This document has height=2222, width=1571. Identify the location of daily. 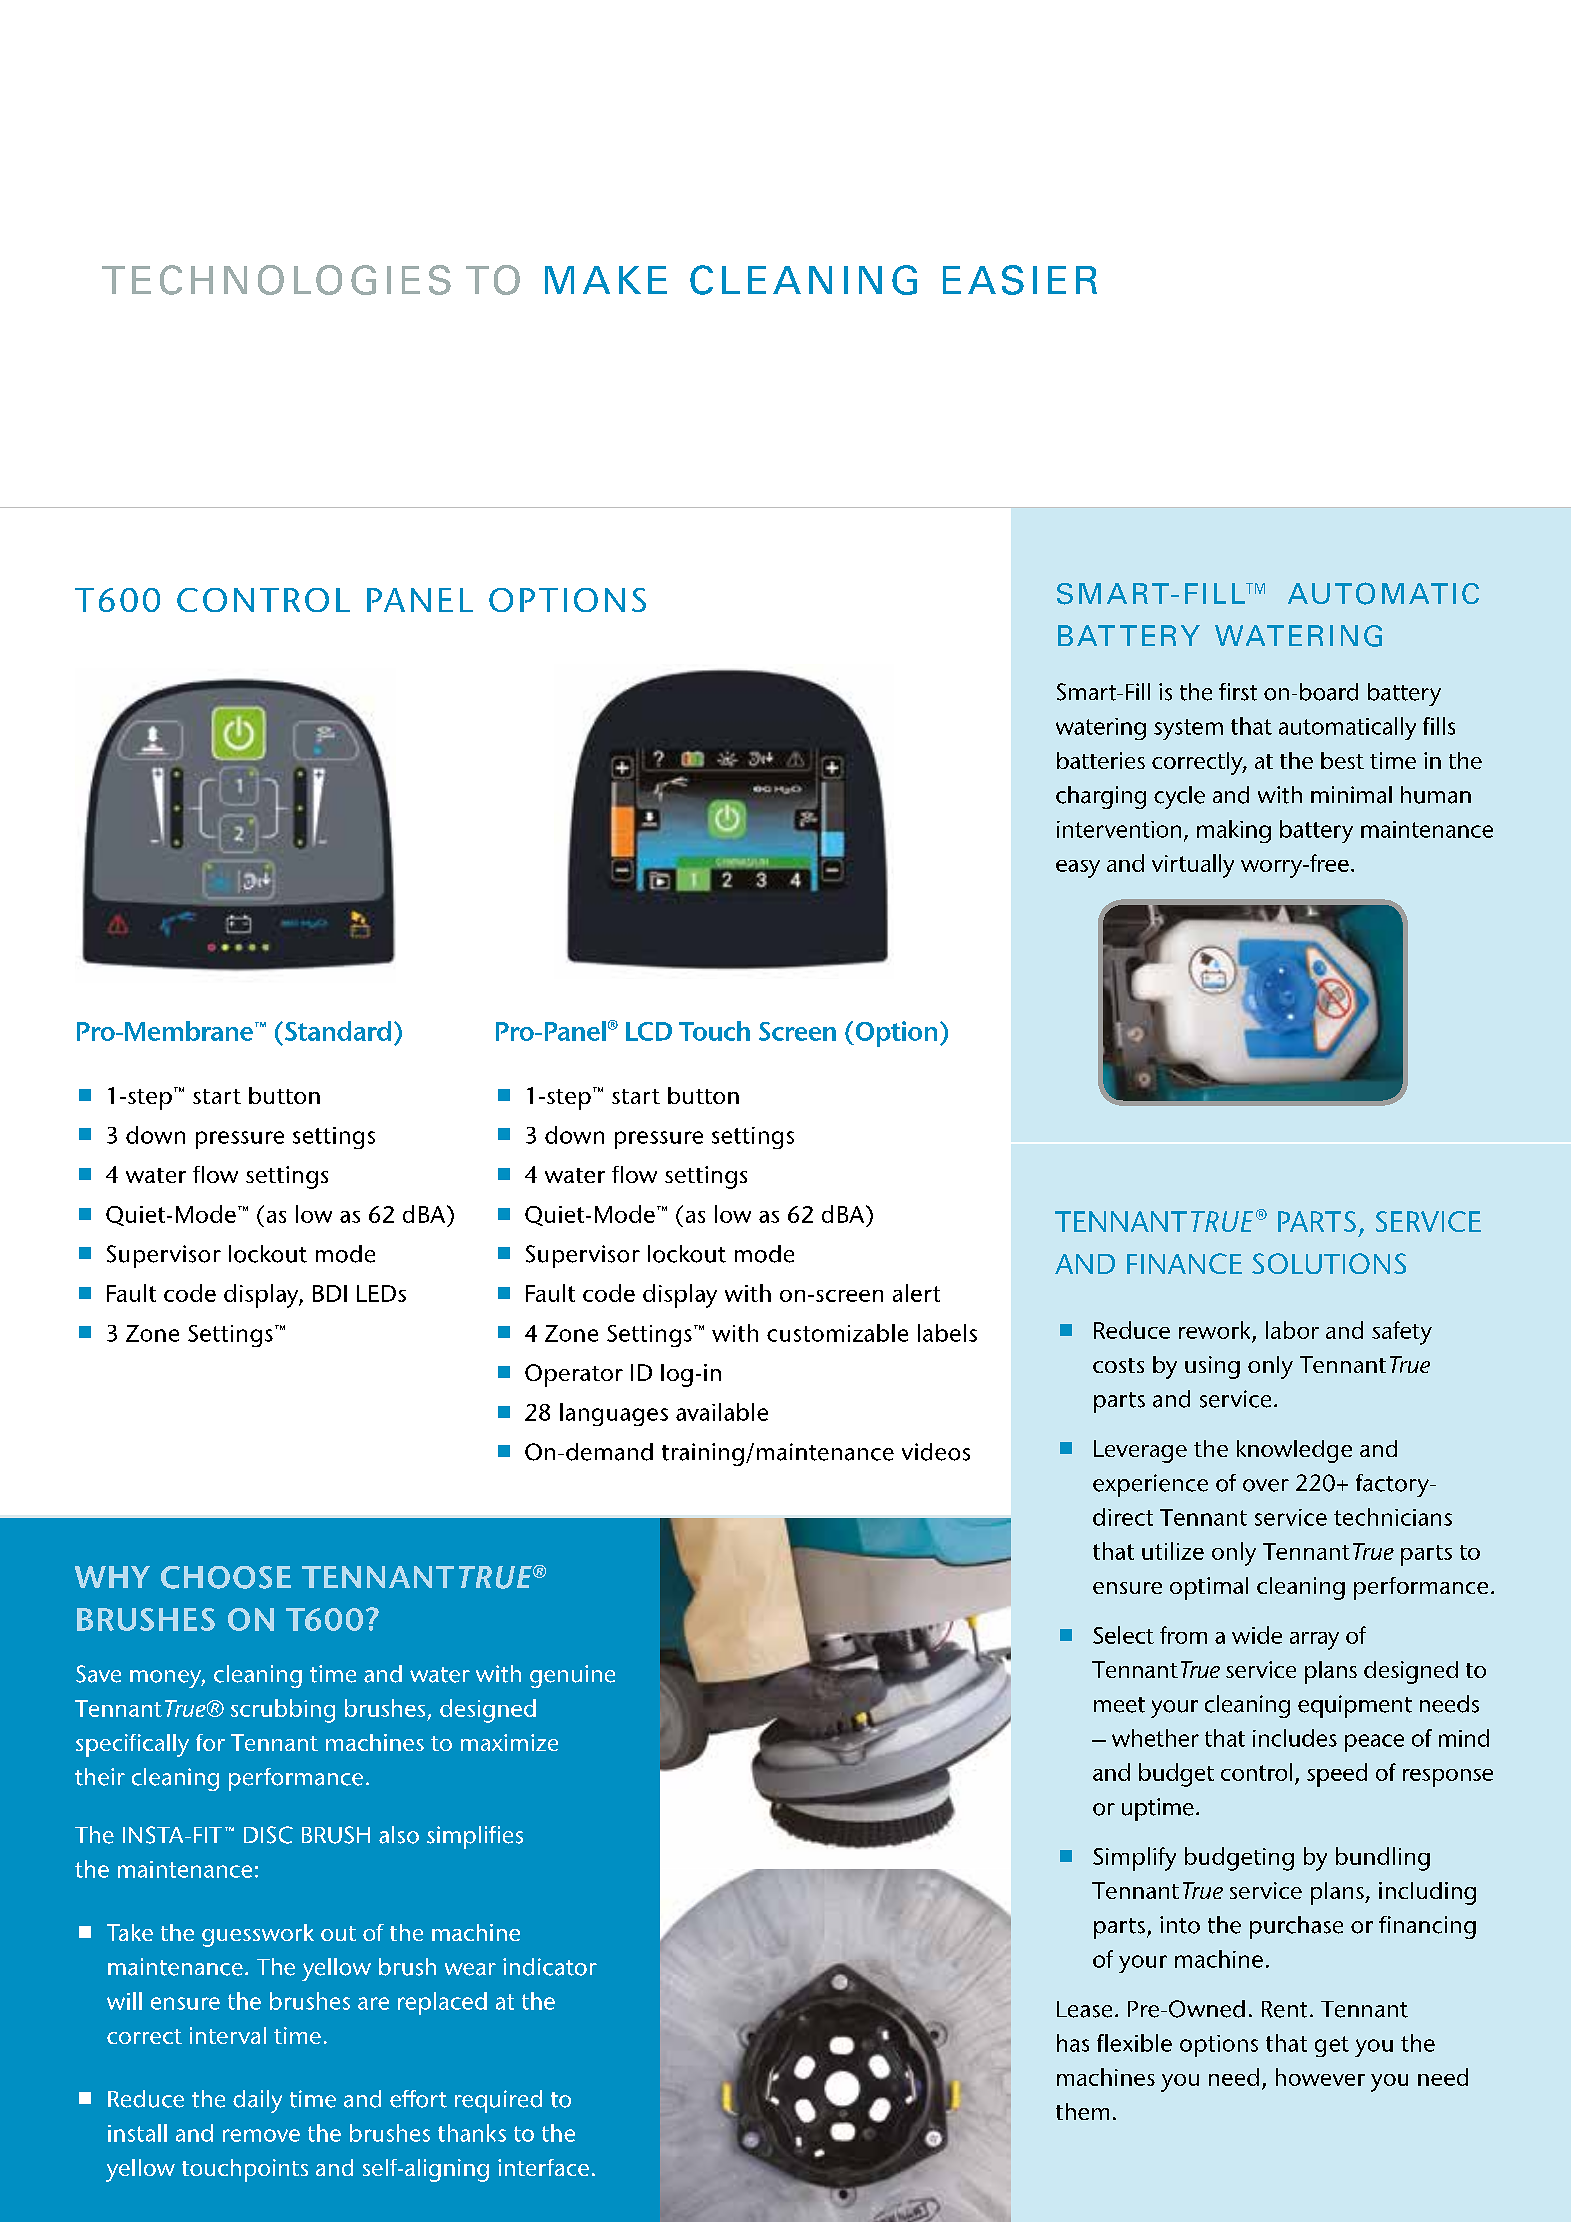
(257, 2101).
